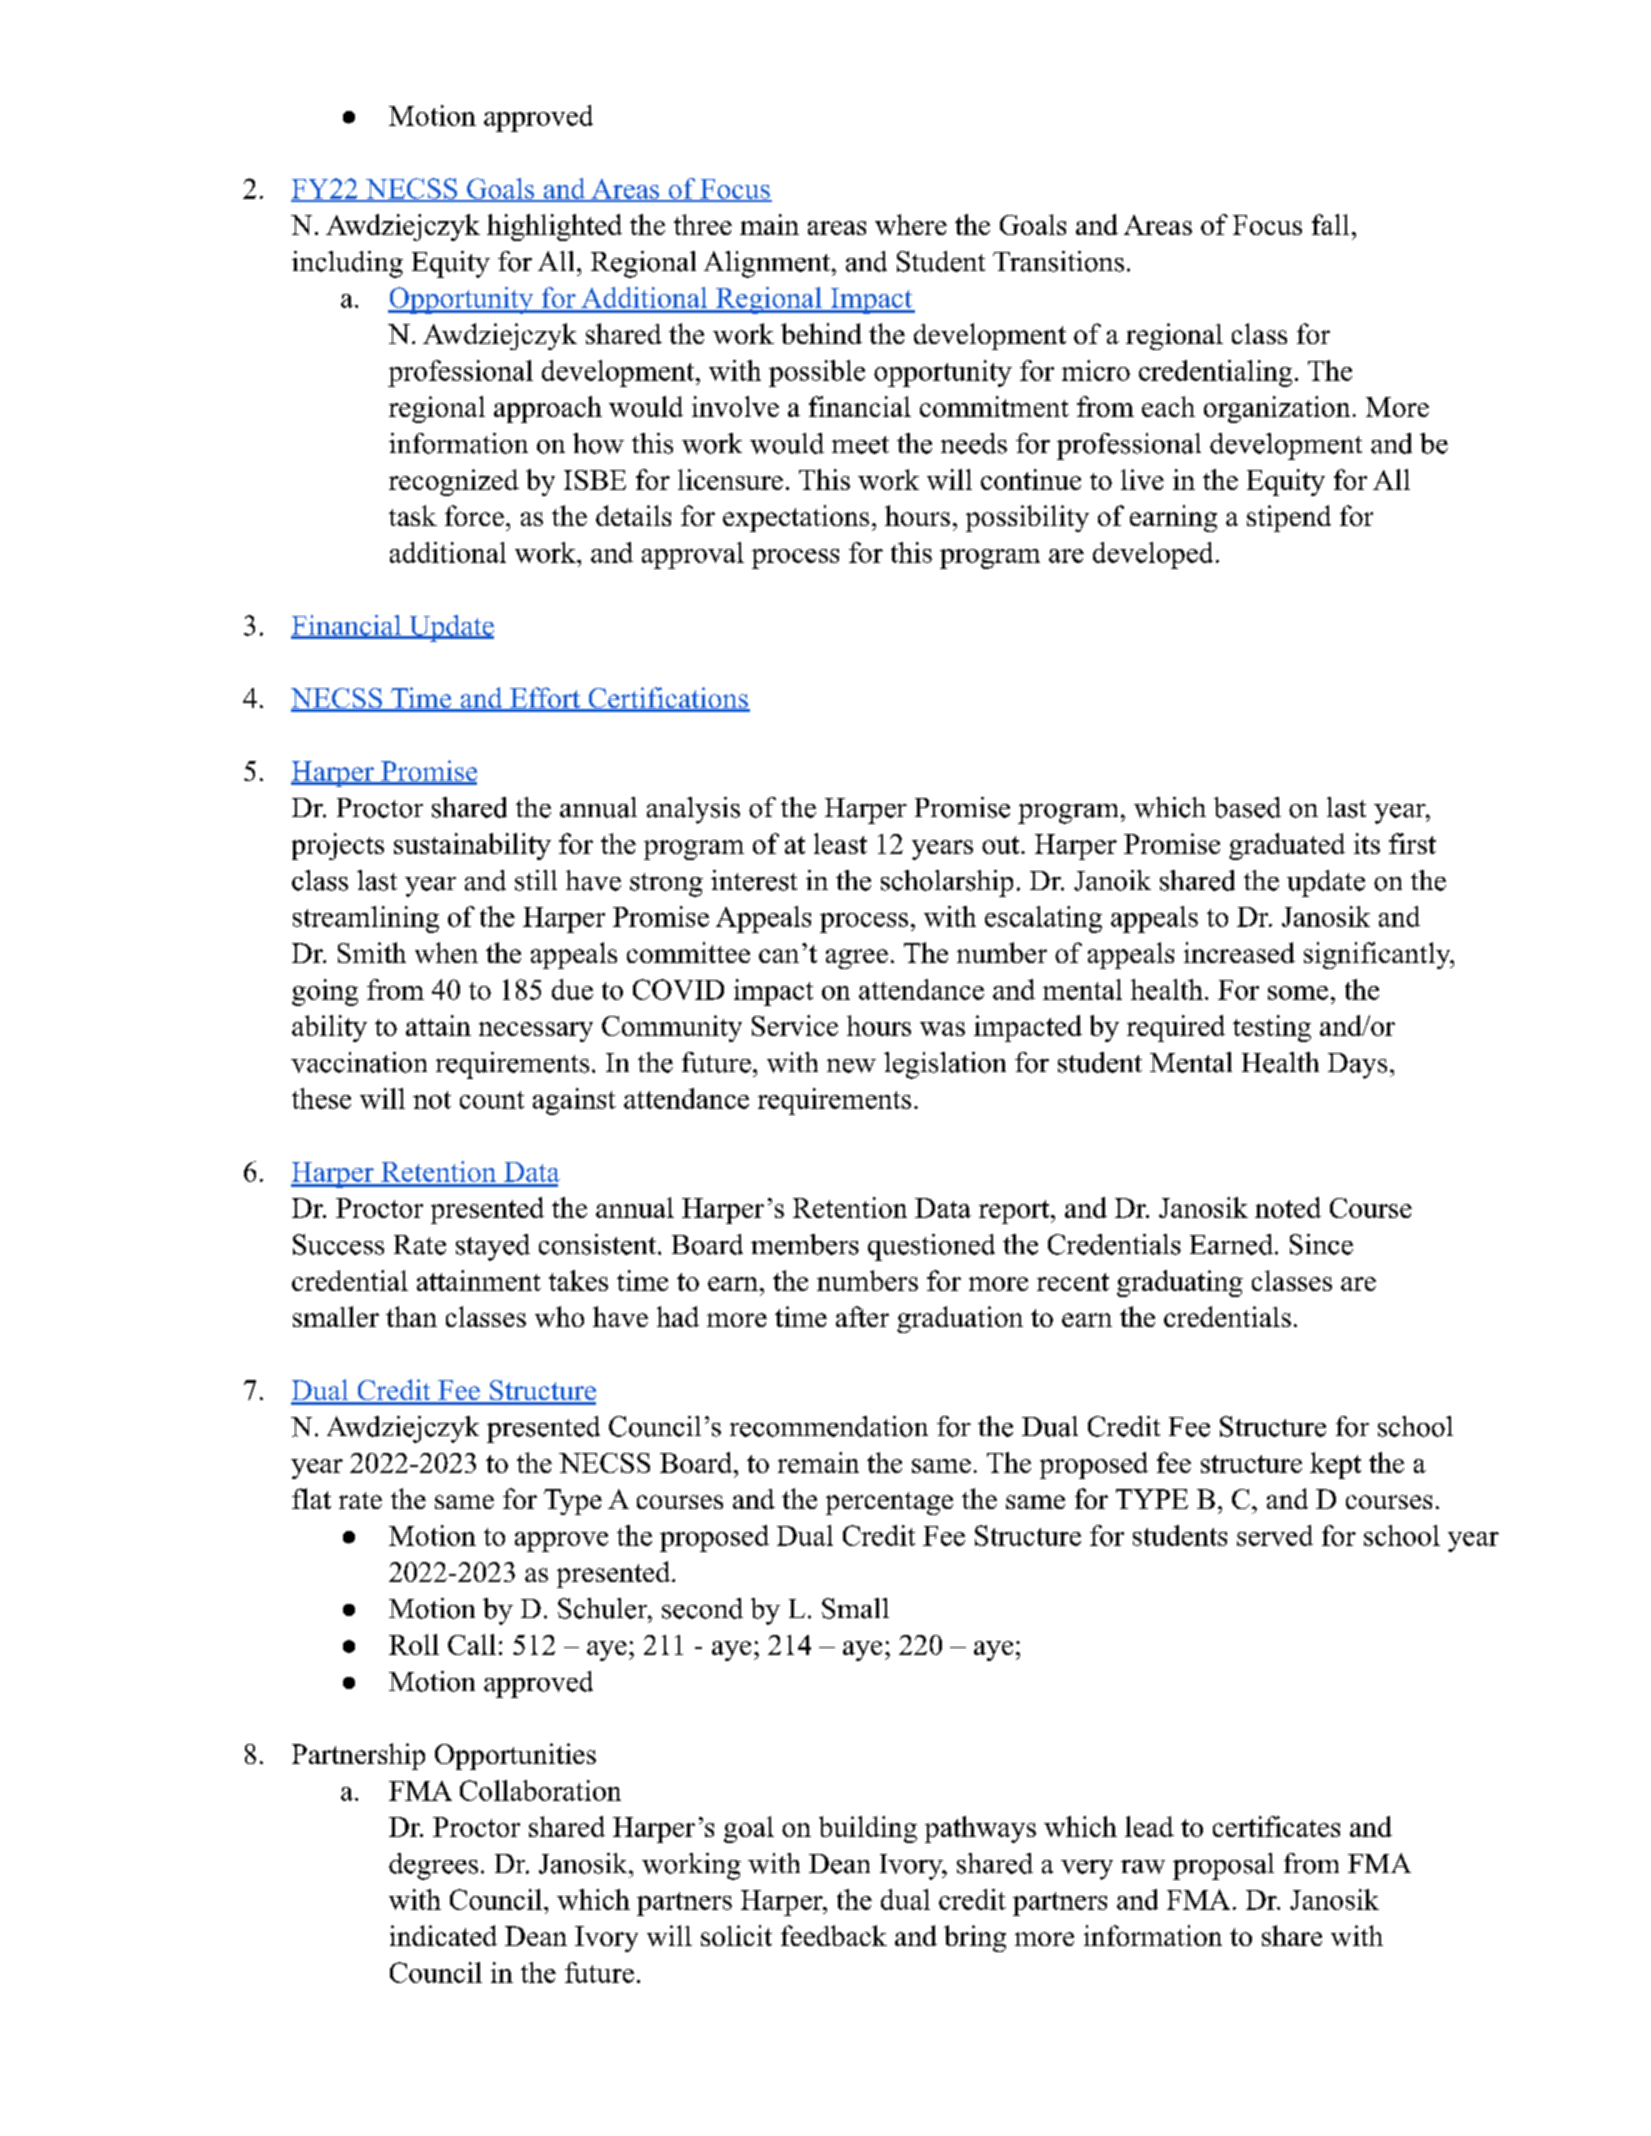 The image size is (1651, 2136). I want to click on Call, so click(472, 1644).
